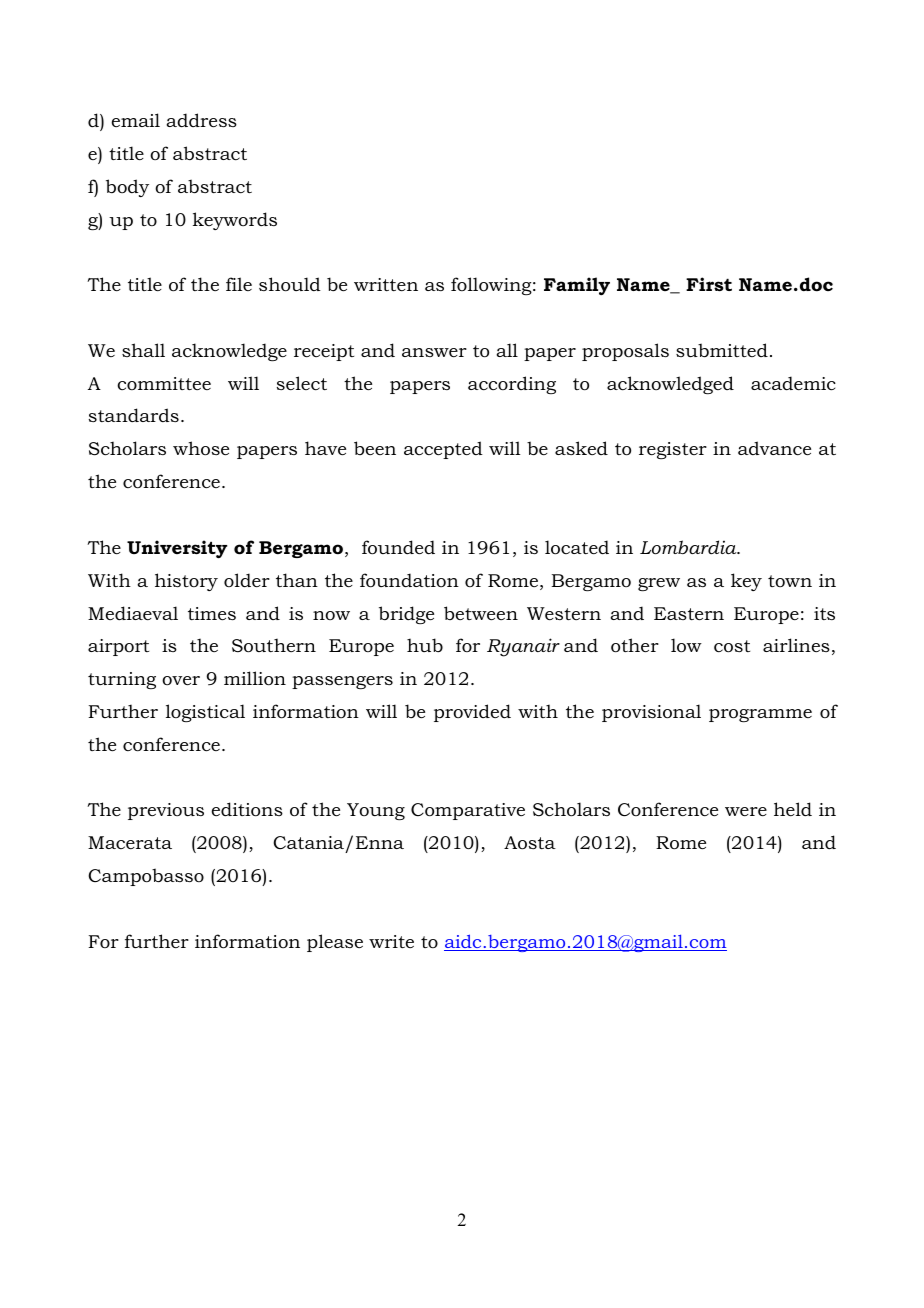 This screenshot has width=924, height=1308. Describe the element at coordinates (386, 284) in the screenshot. I see `written` at that location.
